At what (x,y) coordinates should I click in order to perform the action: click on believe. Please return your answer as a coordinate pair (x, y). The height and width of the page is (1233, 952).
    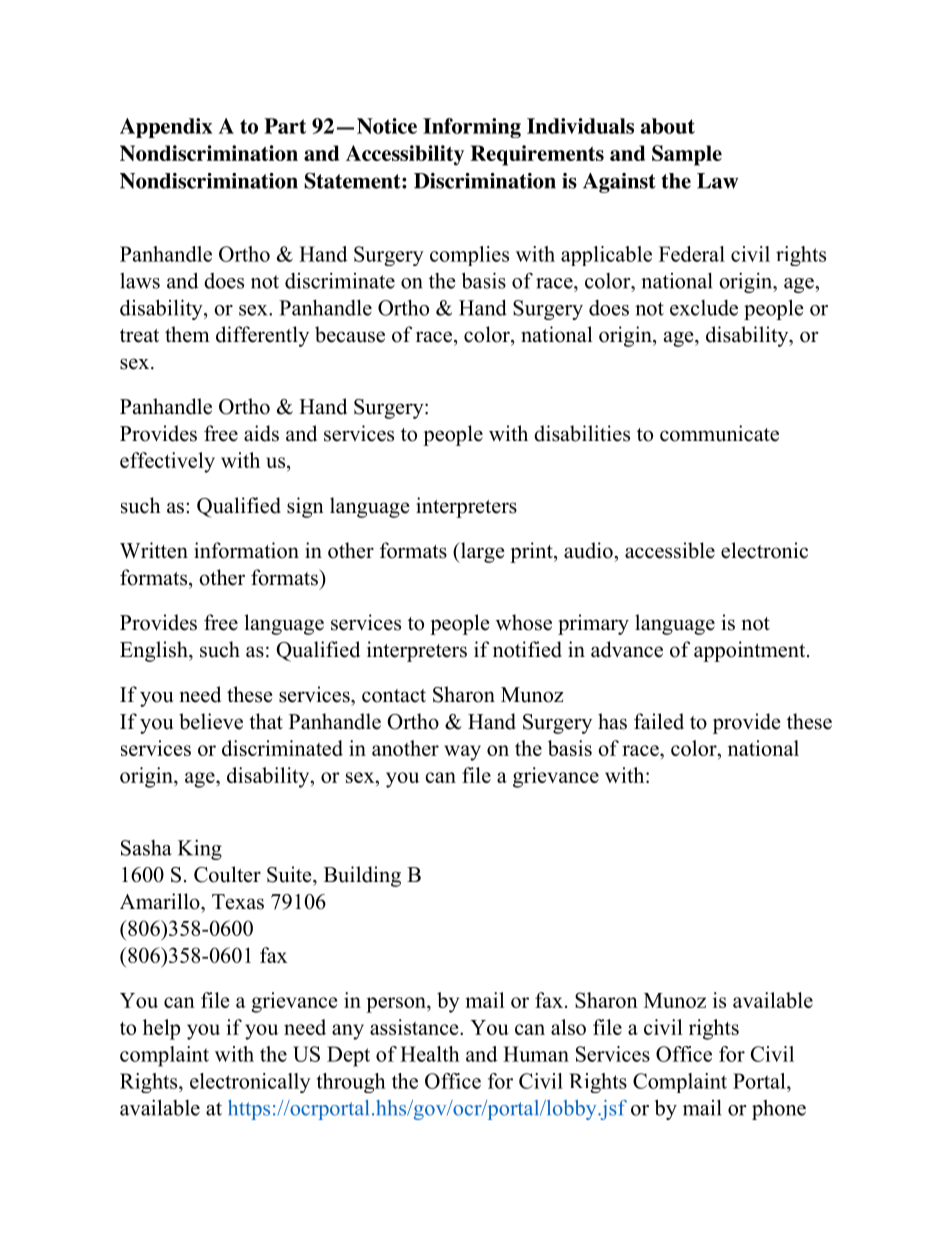
    Looking at the image, I should click on (211, 721).
